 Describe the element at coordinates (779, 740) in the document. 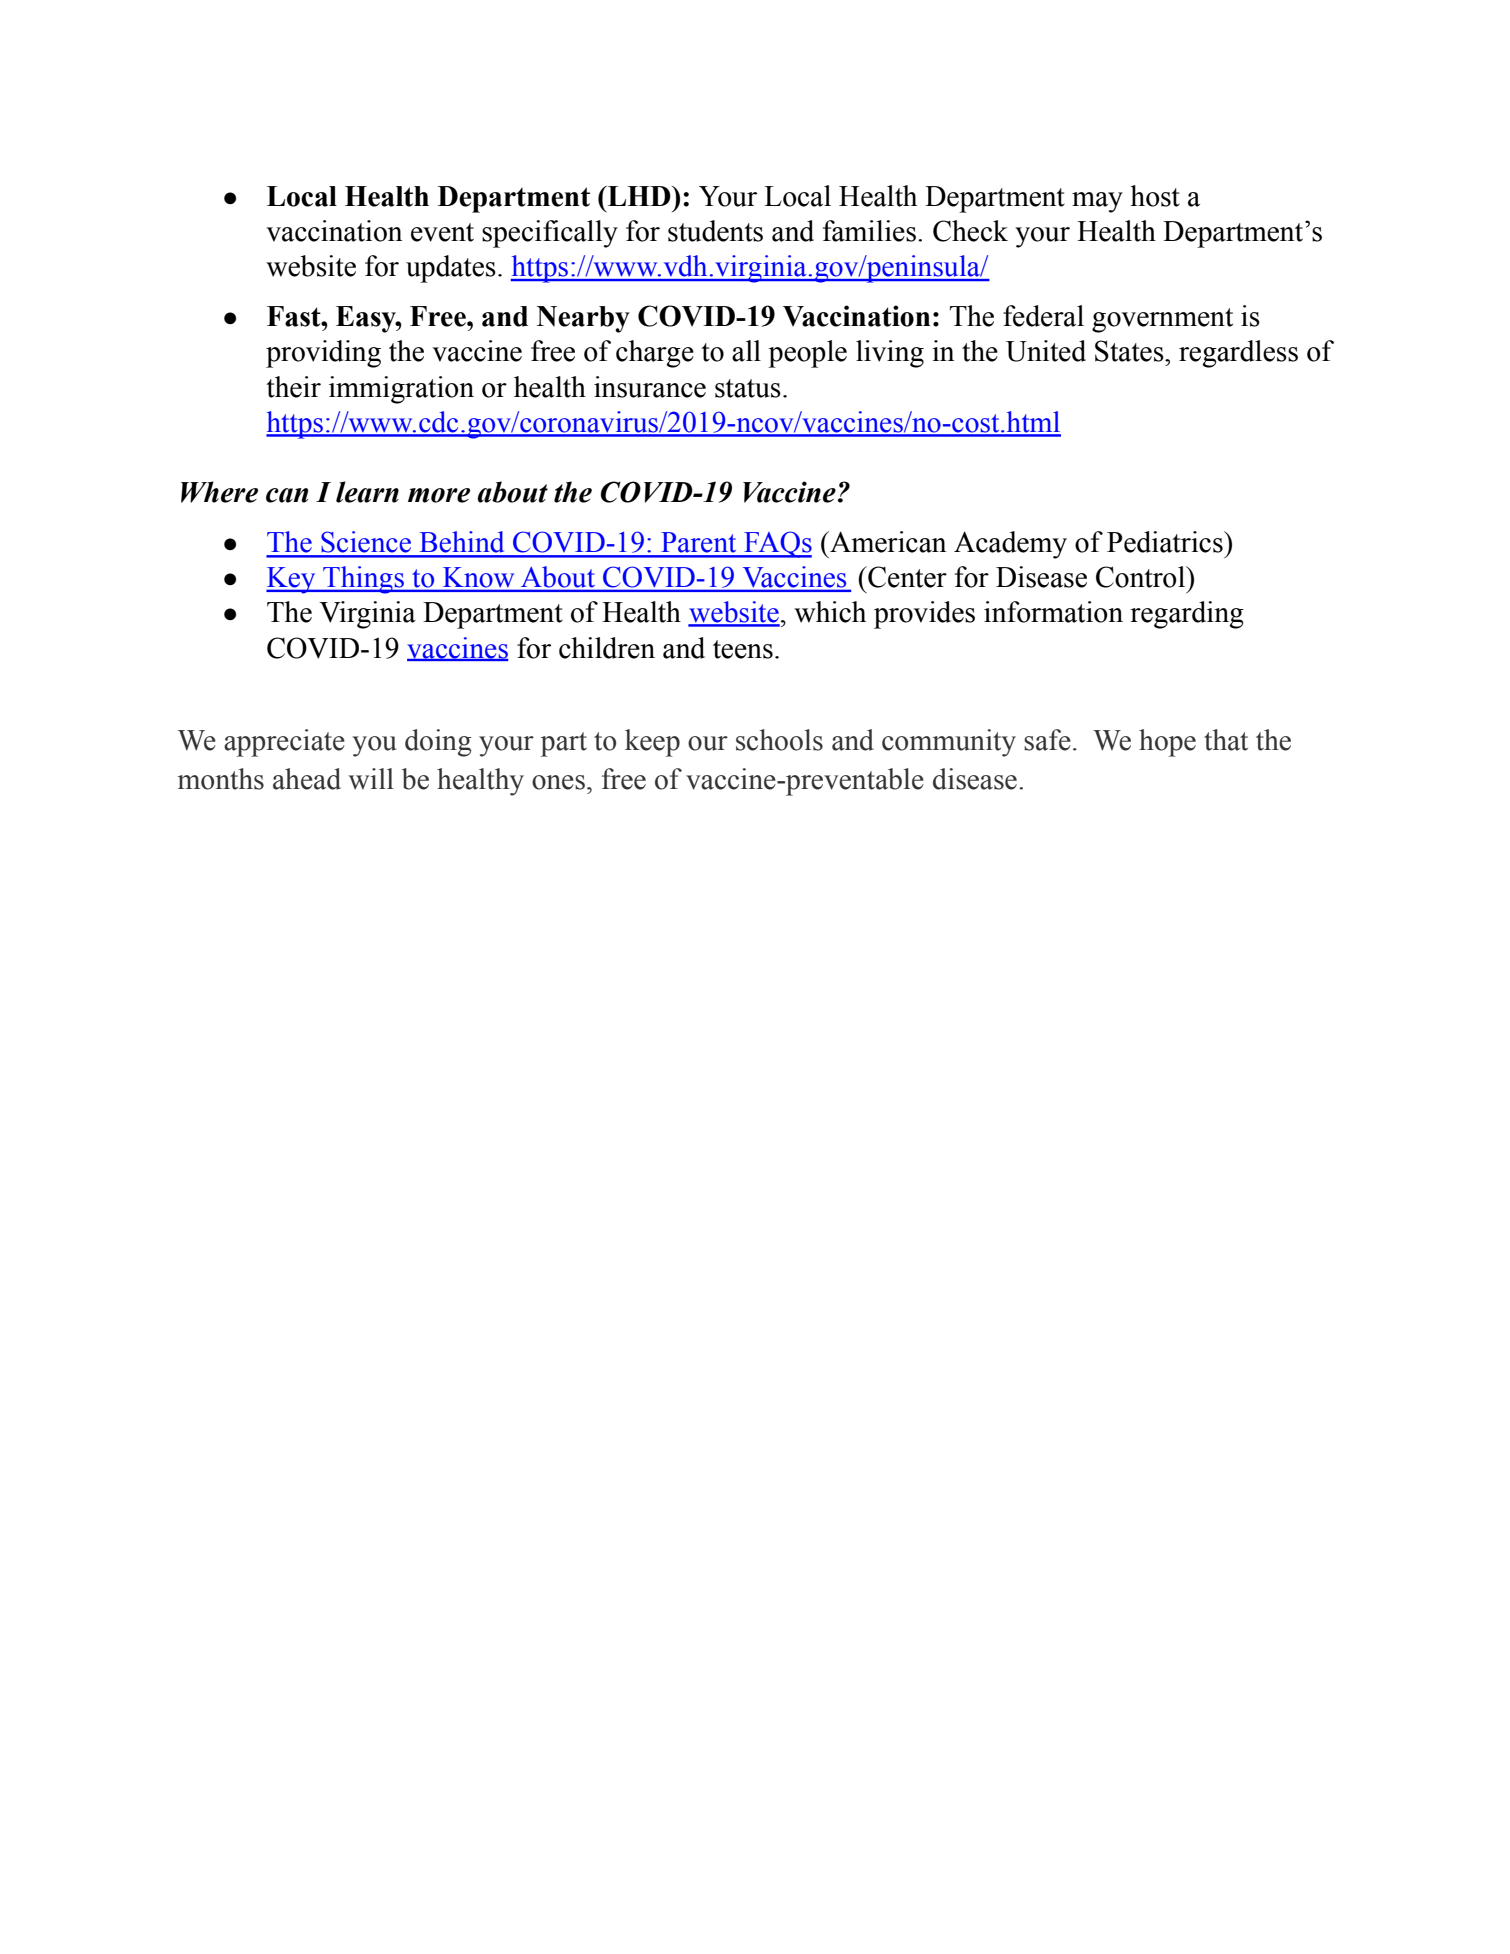

I see `schools` at that location.
